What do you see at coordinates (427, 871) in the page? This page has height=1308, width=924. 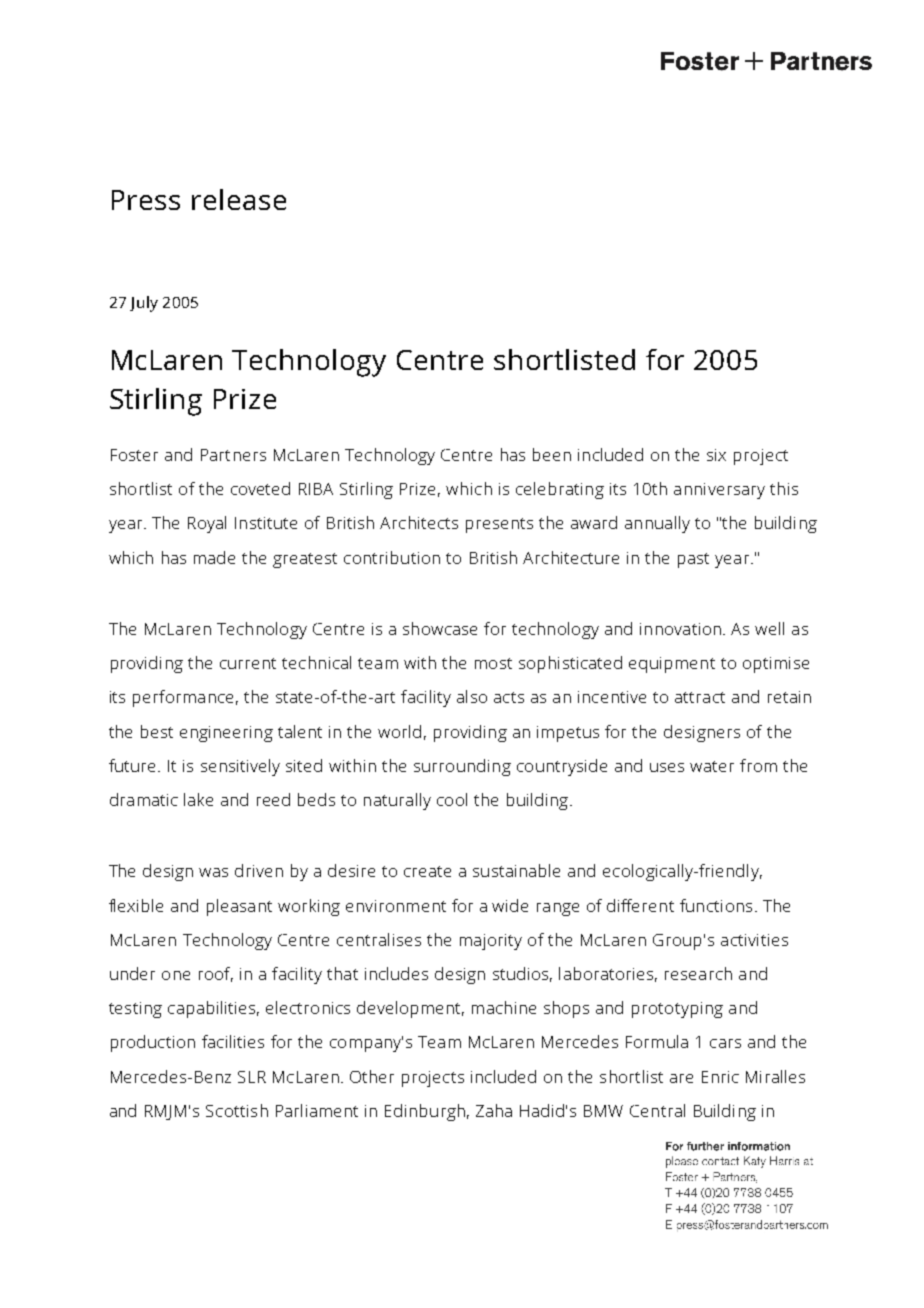 I see `create` at bounding box center [427, 871].
